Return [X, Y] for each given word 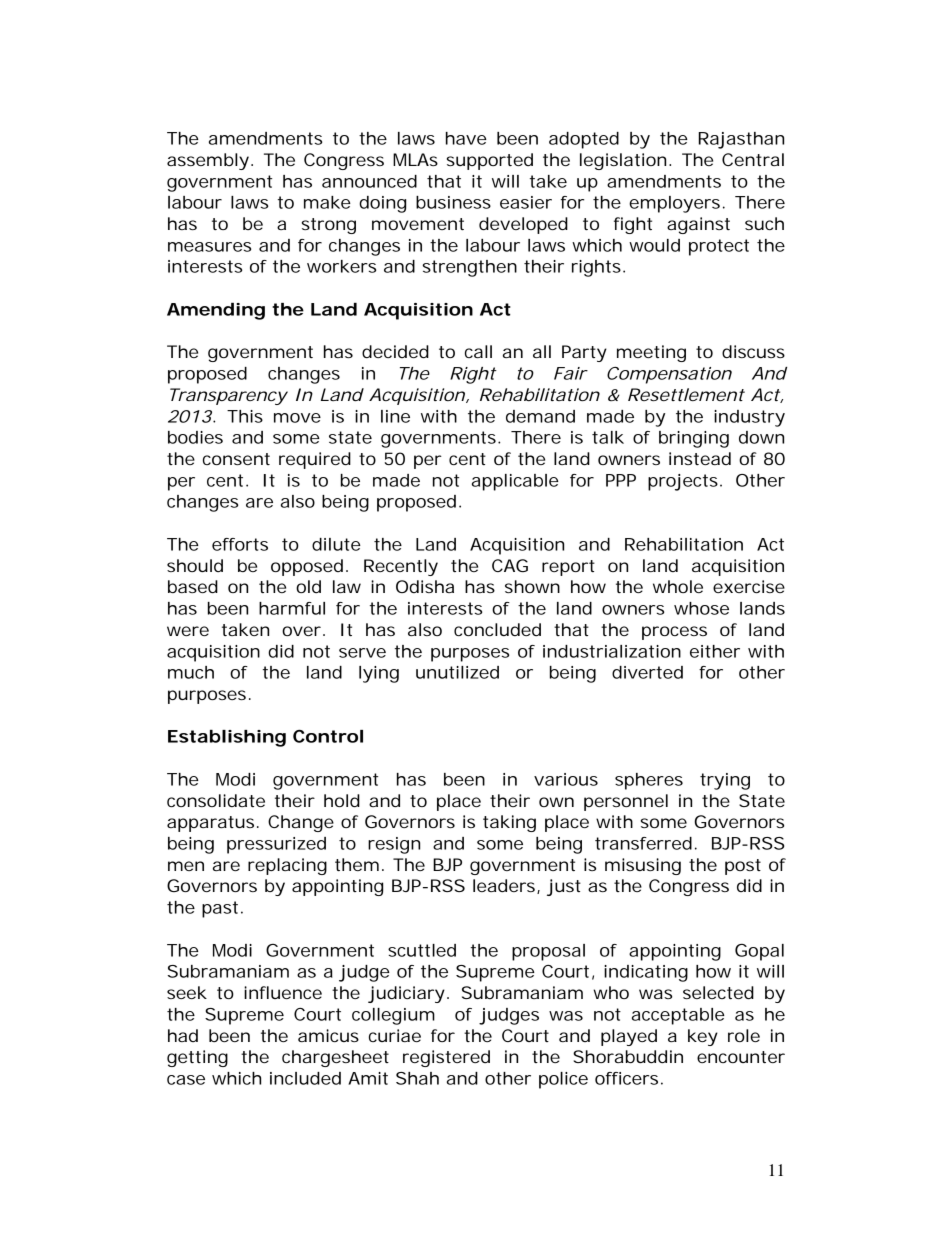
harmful [292, 608]
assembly [208, 161]
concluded [497, 629]
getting [197, 1058]
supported [490, 161]
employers [674, 204]
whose [701, 608]
